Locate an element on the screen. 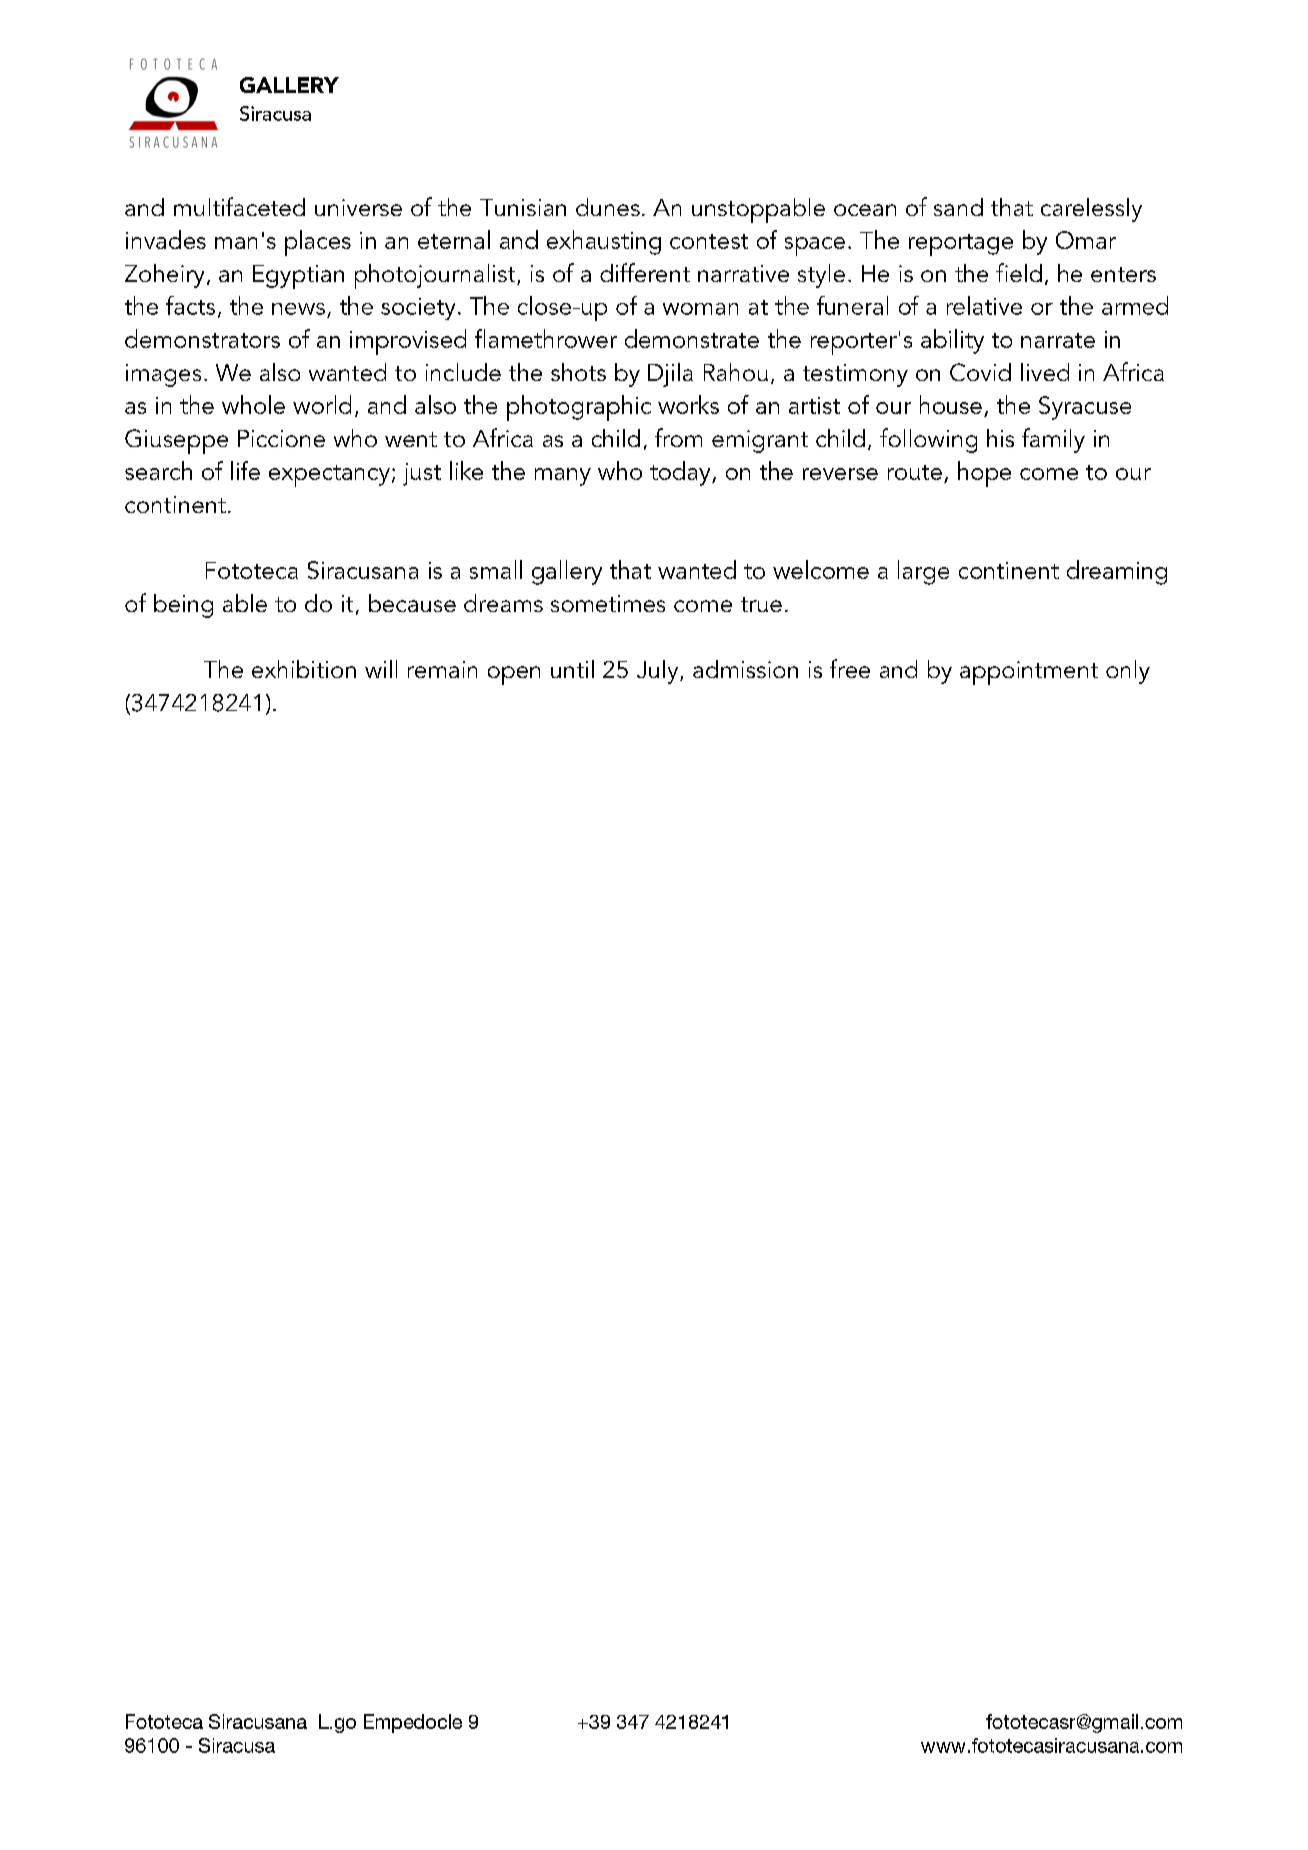  works is located at coordinates (688, 404).
